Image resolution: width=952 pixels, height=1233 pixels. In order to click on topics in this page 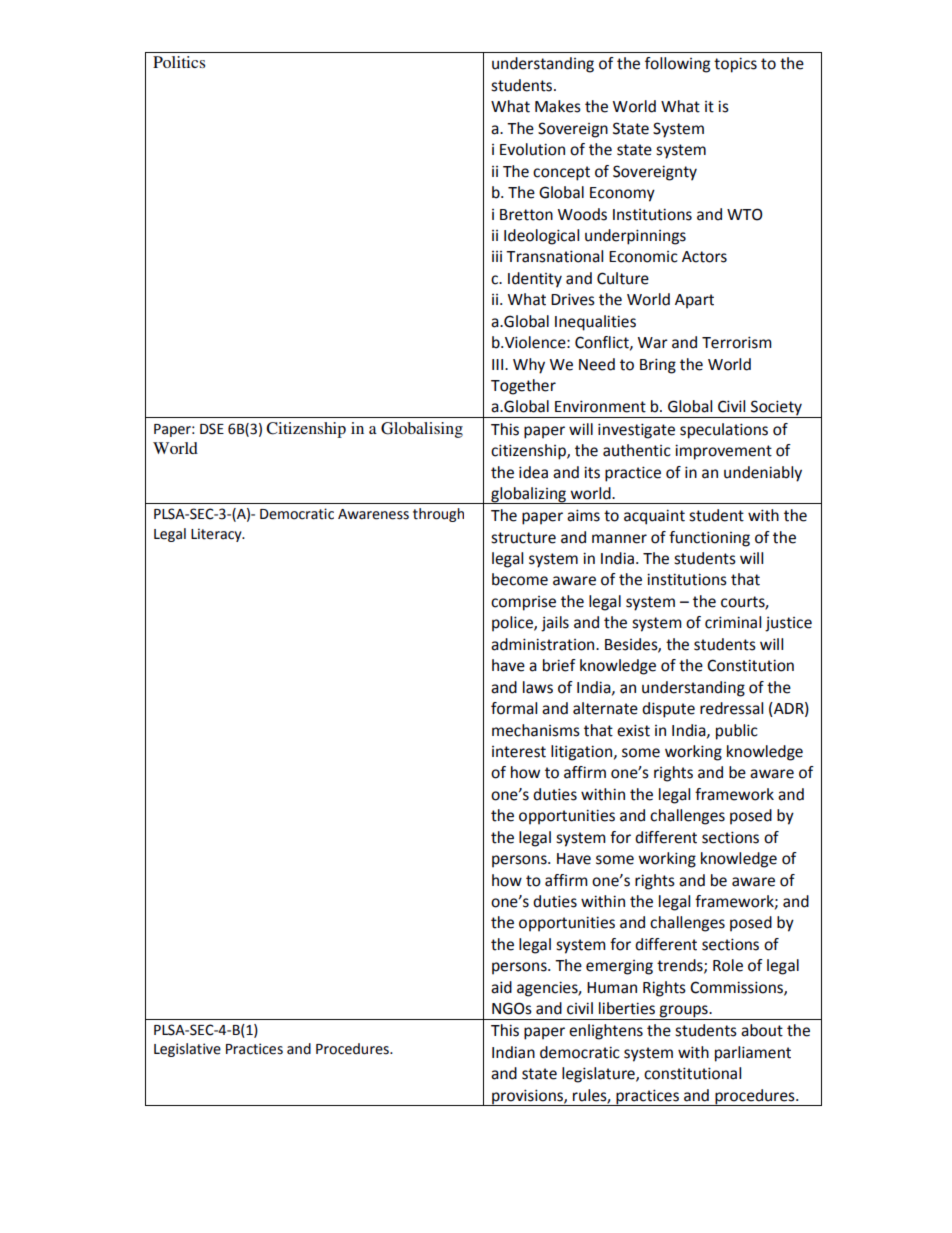, I will do `click(735, 65)`.
